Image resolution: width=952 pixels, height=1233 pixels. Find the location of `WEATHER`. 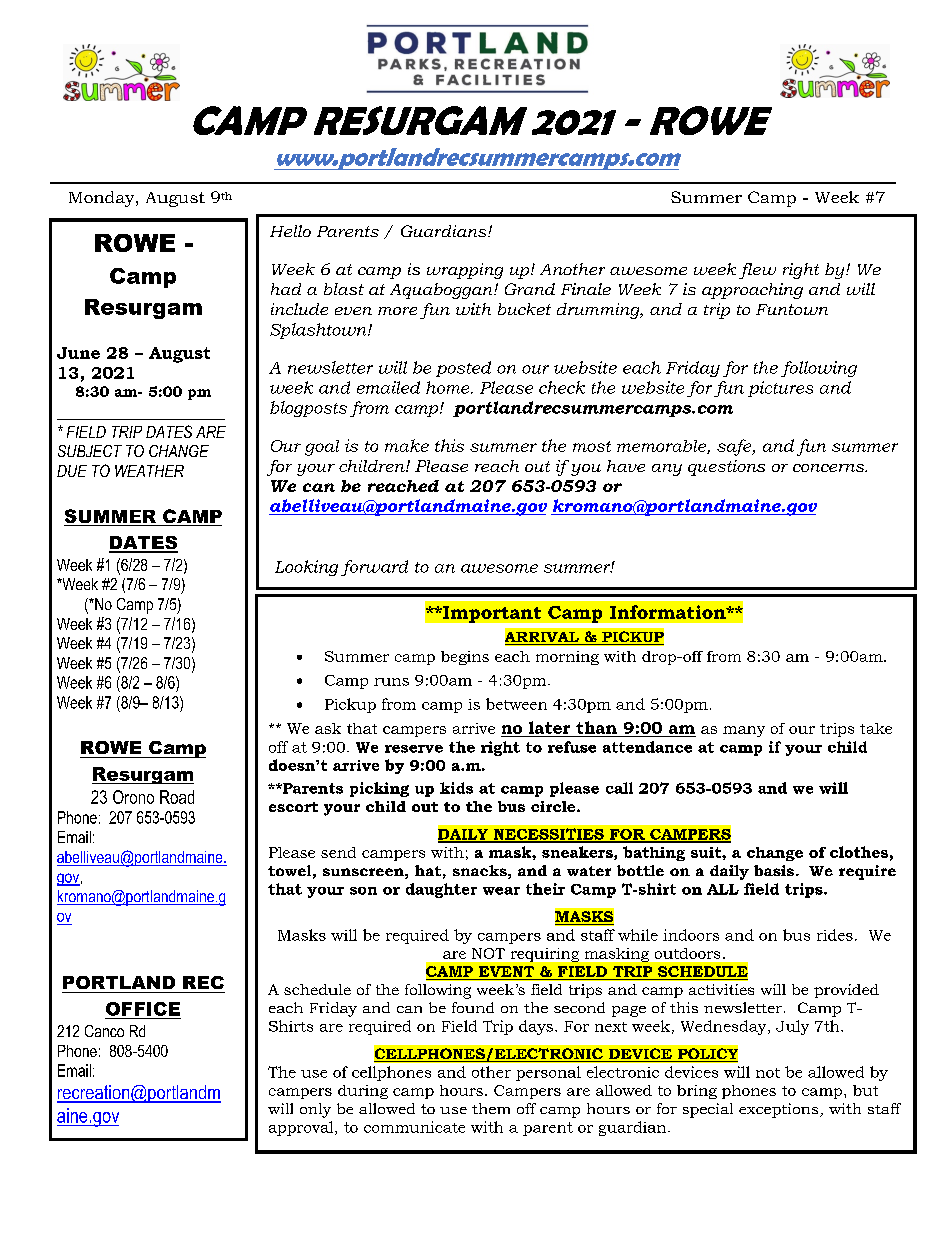

WEATHER is located at coordinates (149, 471).
